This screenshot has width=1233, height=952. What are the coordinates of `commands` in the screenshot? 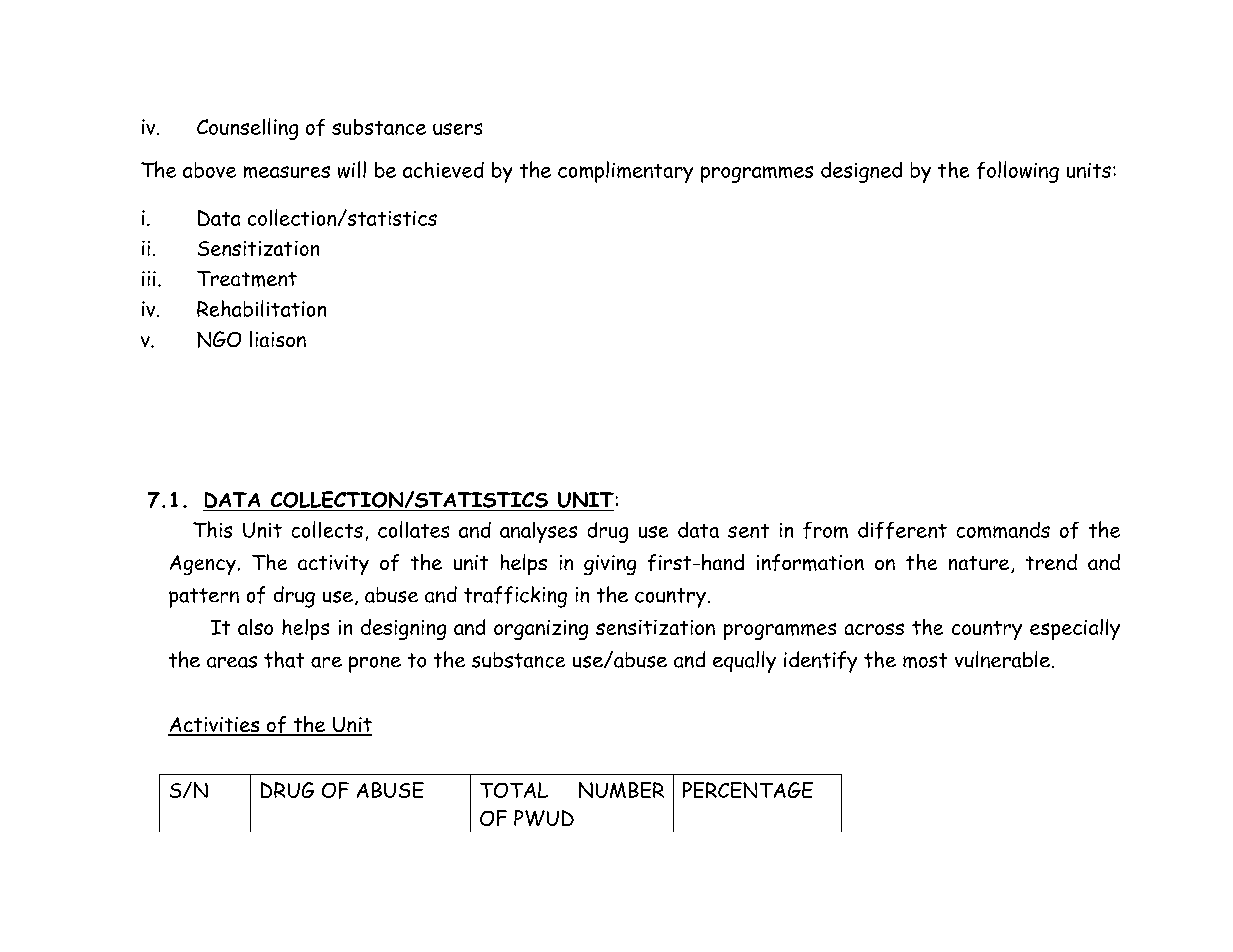 It's located at (1003, 530).
